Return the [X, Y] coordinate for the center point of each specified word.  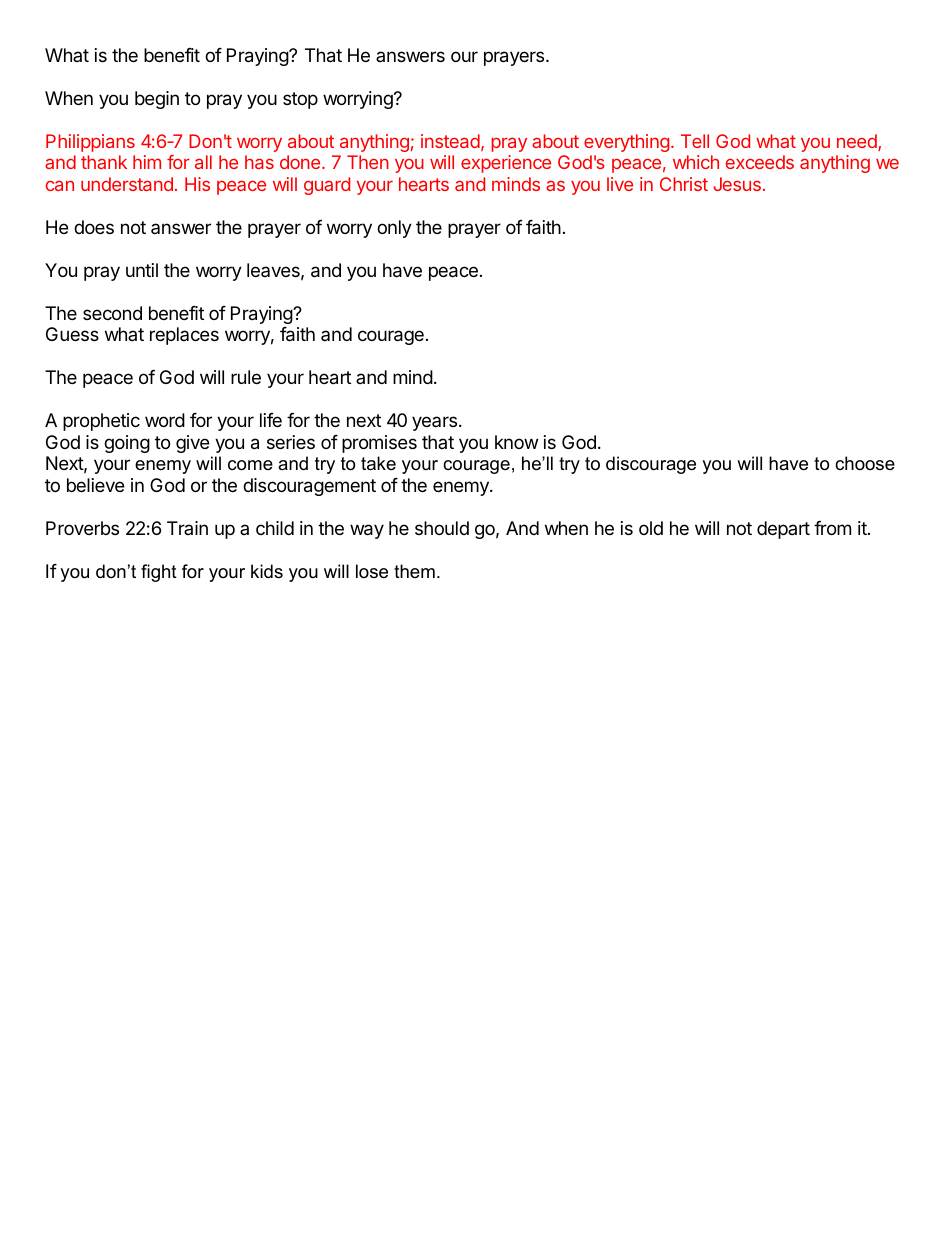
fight [159, 573]
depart [783, 530]
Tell [695, 141]
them [414, 571]
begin [157, 100]
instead [450, 141]
